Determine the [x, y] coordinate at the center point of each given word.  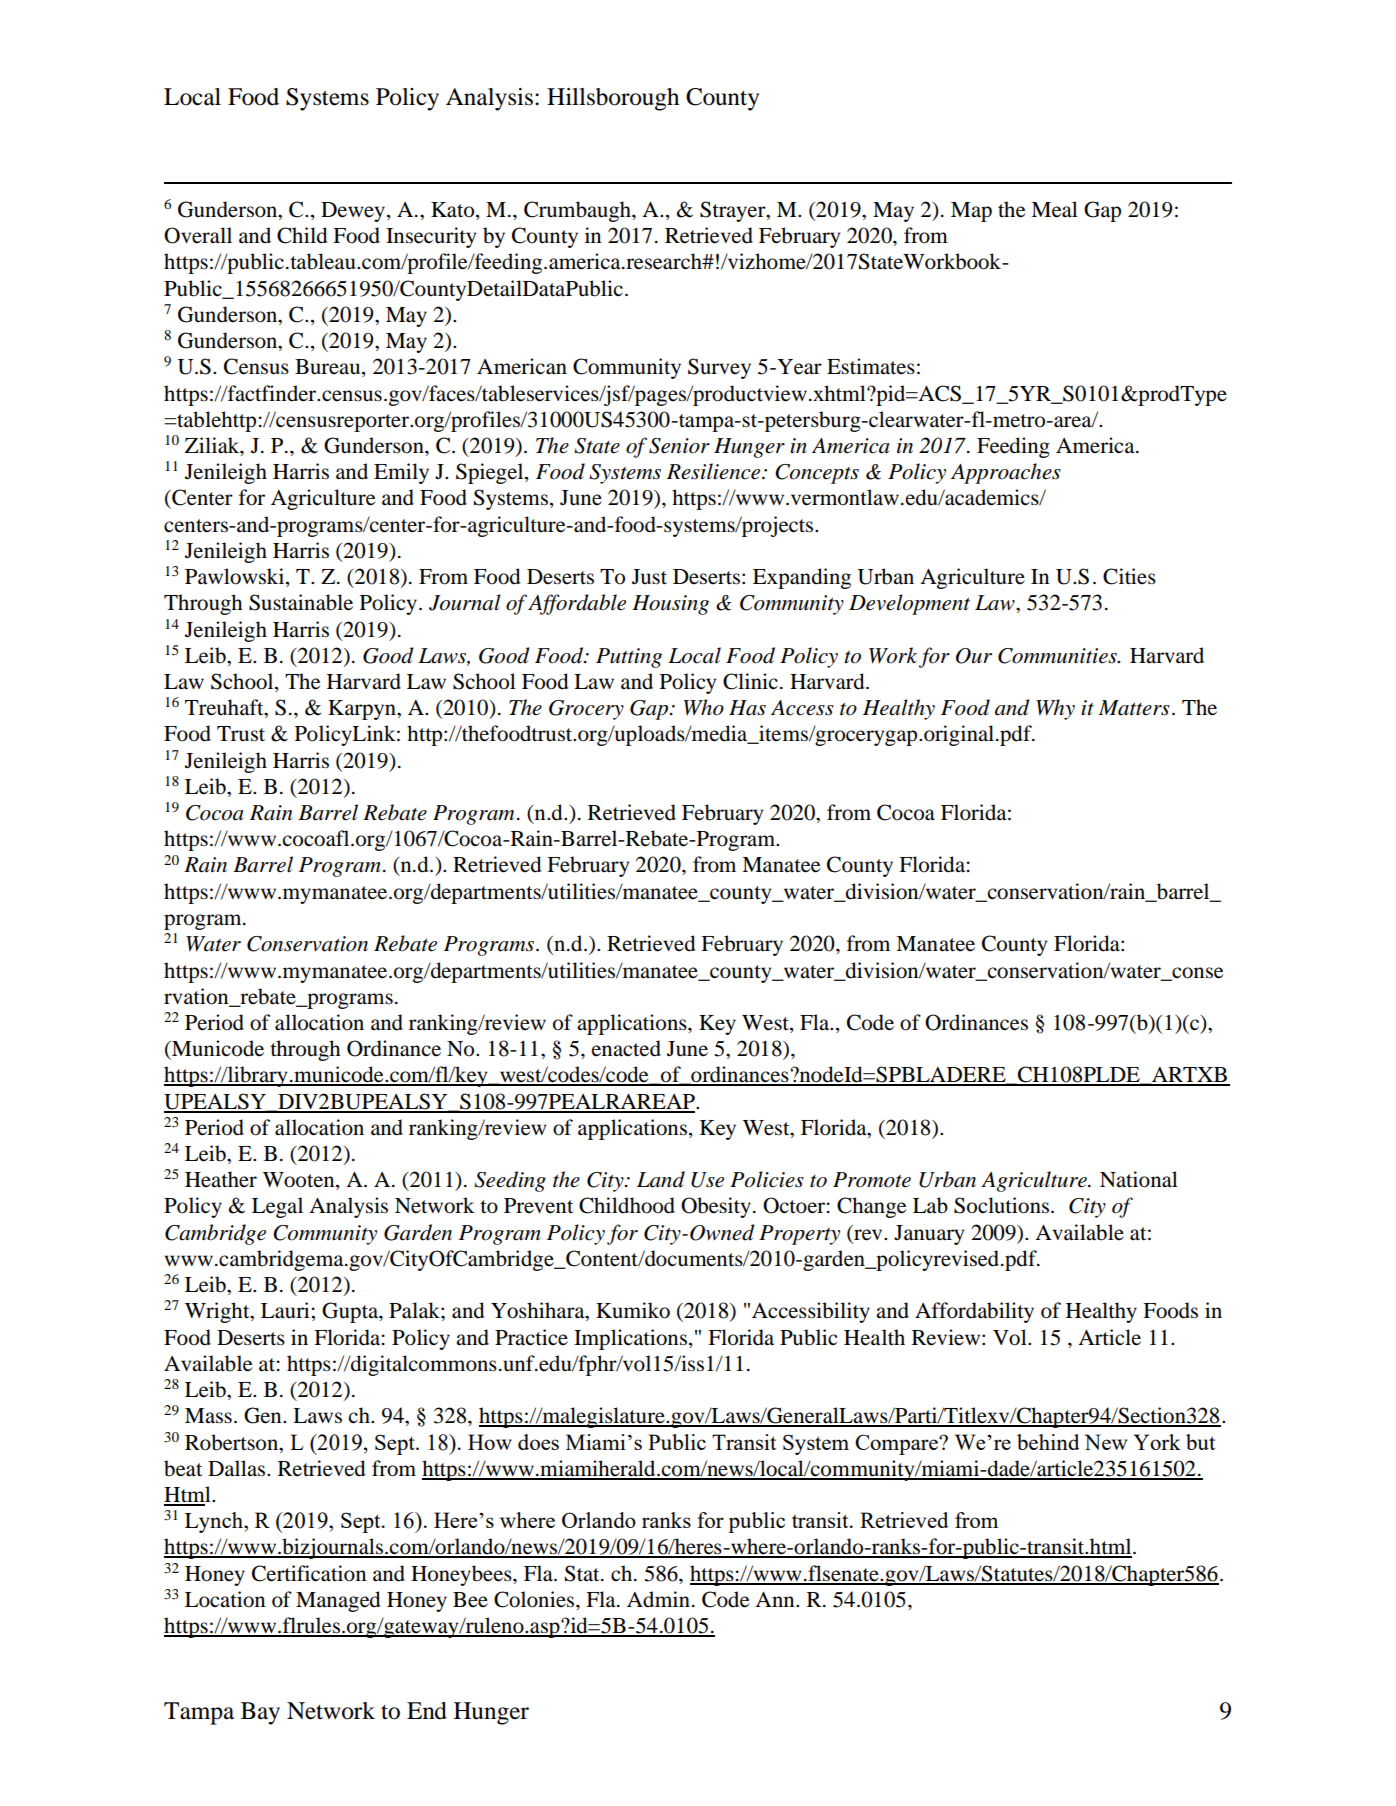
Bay [260, 1713]
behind [1048, 1442]
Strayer [734, 211]
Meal [1054, 209]
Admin [658, 1599]
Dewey [354, 212]
